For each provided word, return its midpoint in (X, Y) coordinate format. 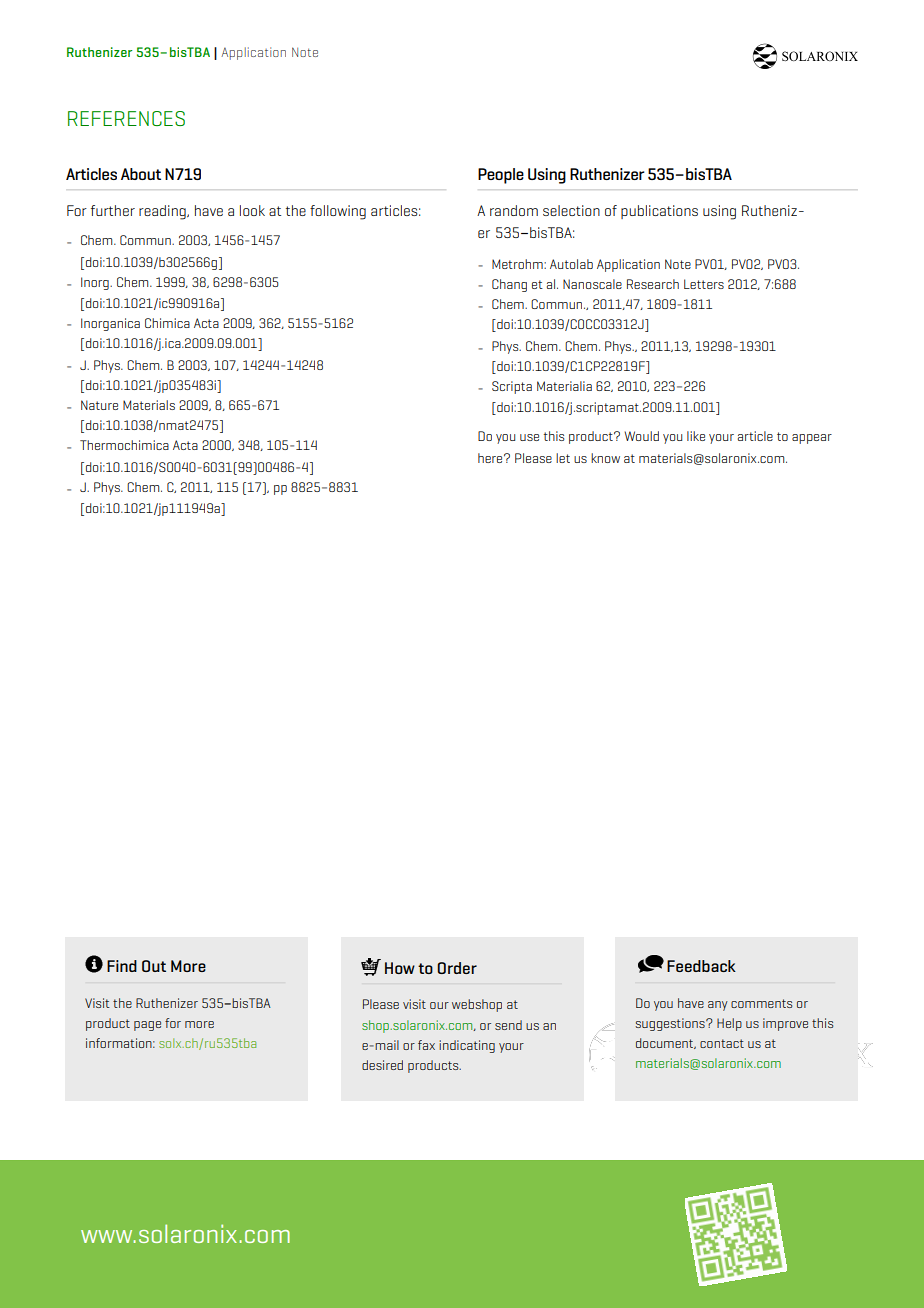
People (501, 176)
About (141, 174)
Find (122, 966)
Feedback (701, 966)
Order (457, 968)
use (529, 437)
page (147, 1026)
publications (659, 212)
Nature (99, 405)
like (696, 436)
